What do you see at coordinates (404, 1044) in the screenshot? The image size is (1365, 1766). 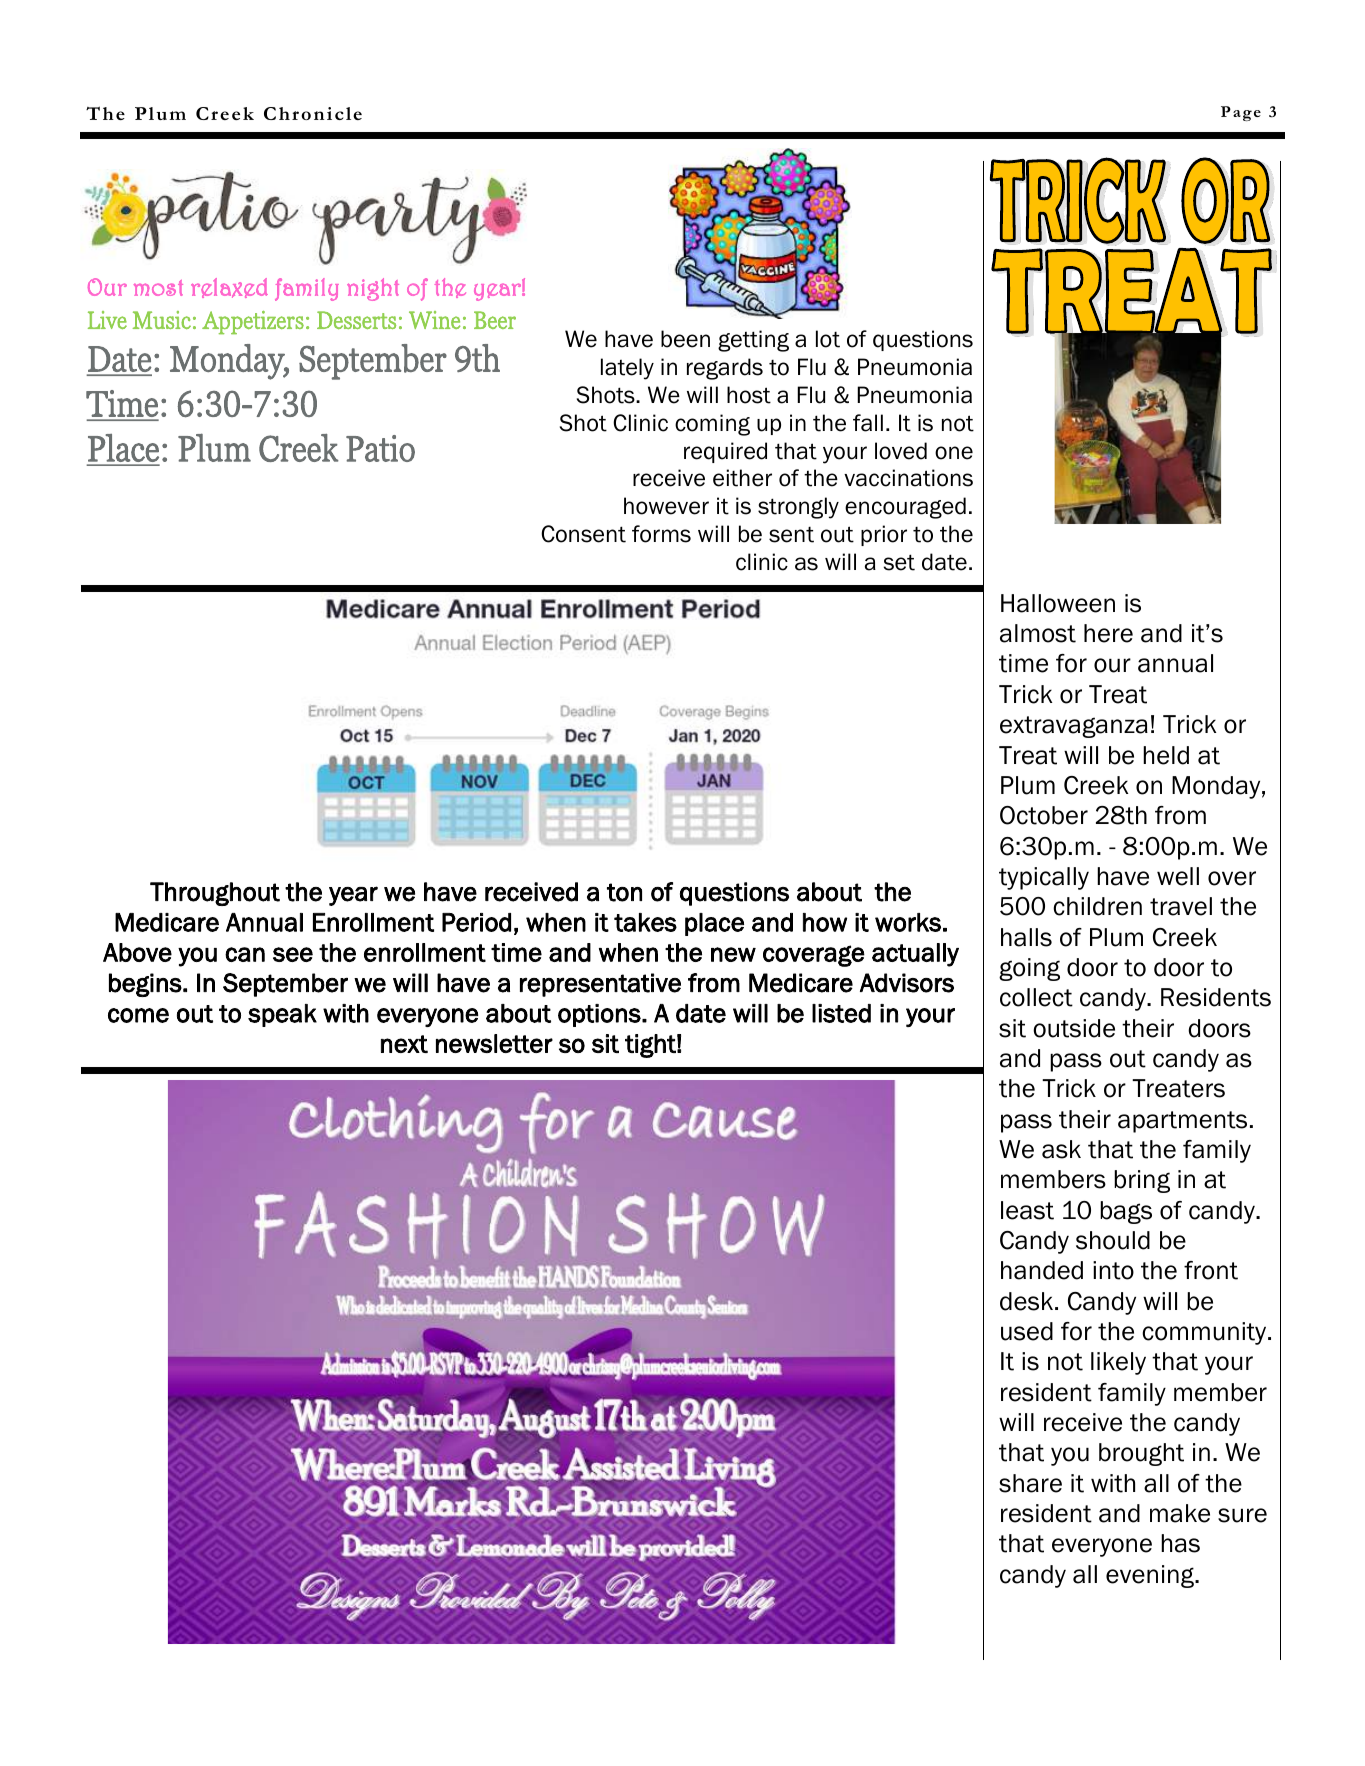 I see `next` at bounding box center [404, 1044].
